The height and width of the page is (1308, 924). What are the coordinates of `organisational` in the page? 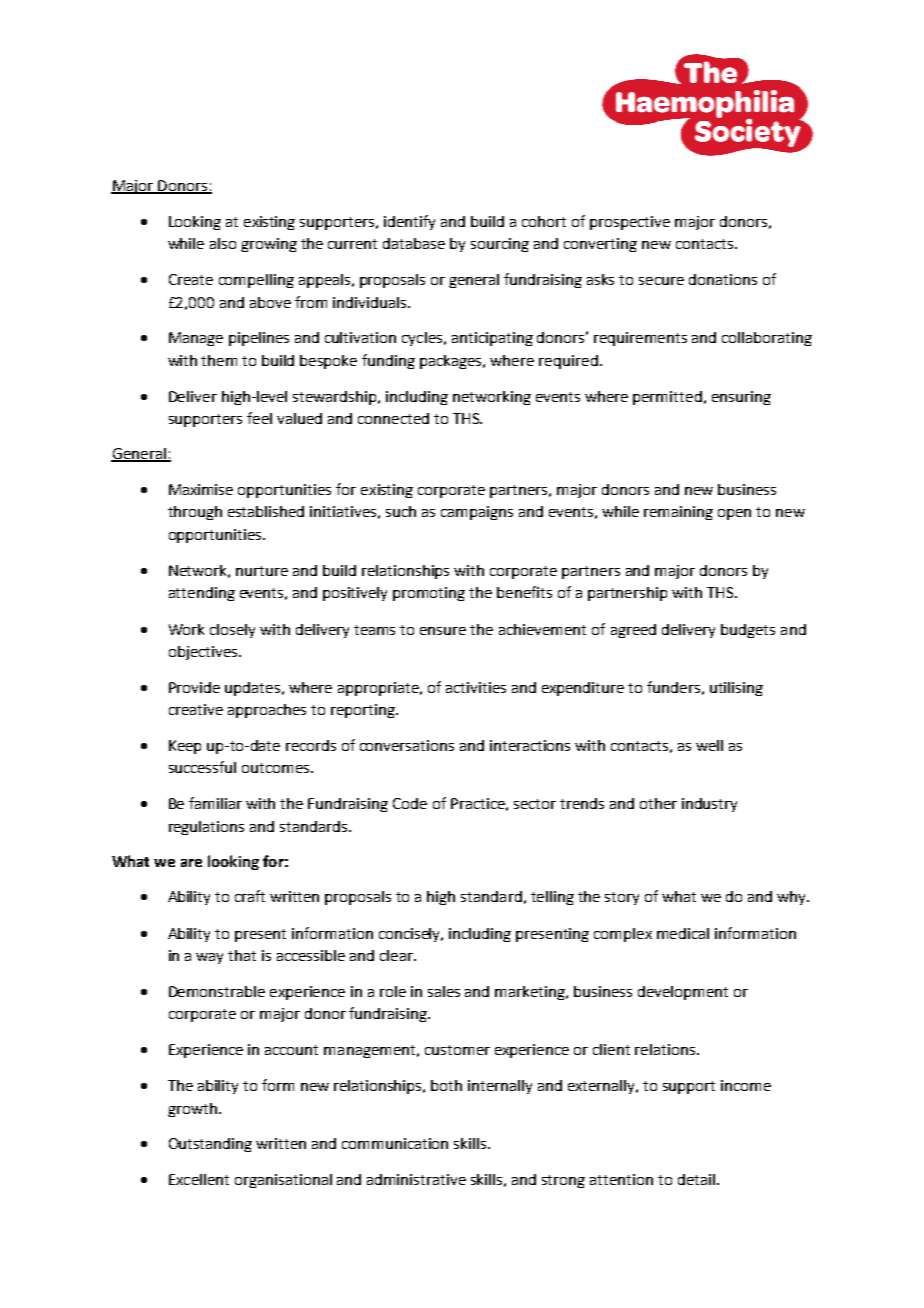 It's located at (283, 1181).
